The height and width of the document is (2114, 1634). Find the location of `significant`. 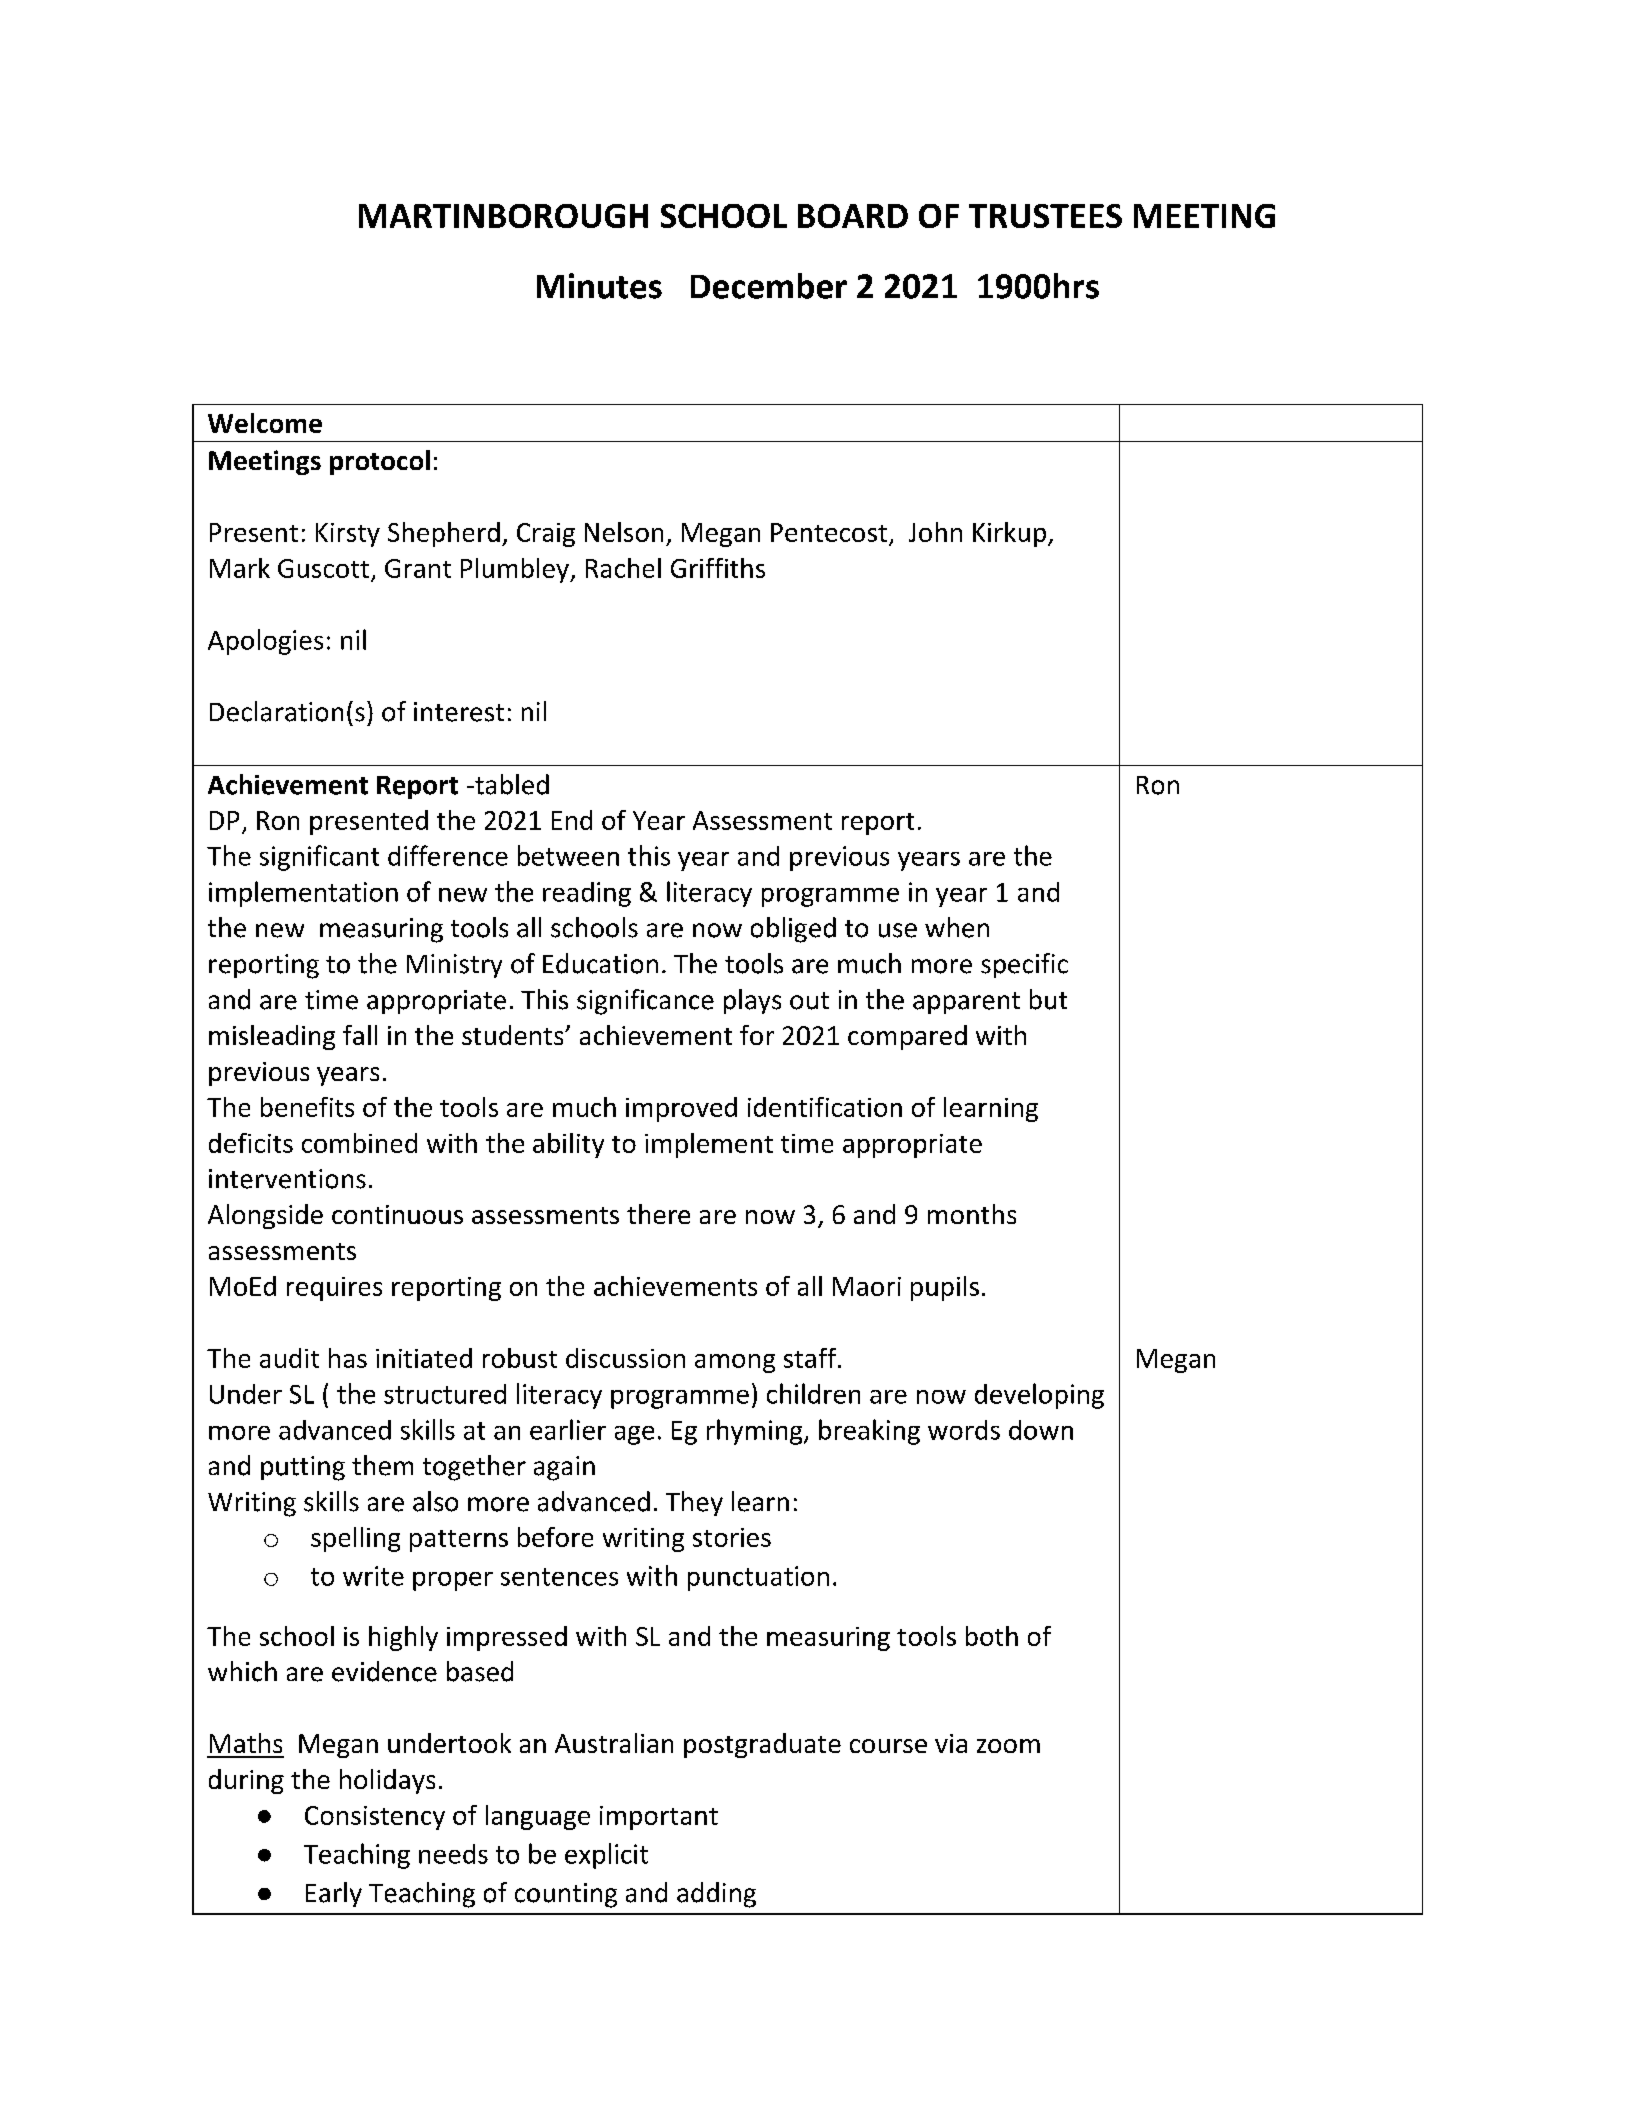

significant is located at coordinates (319, 858).
